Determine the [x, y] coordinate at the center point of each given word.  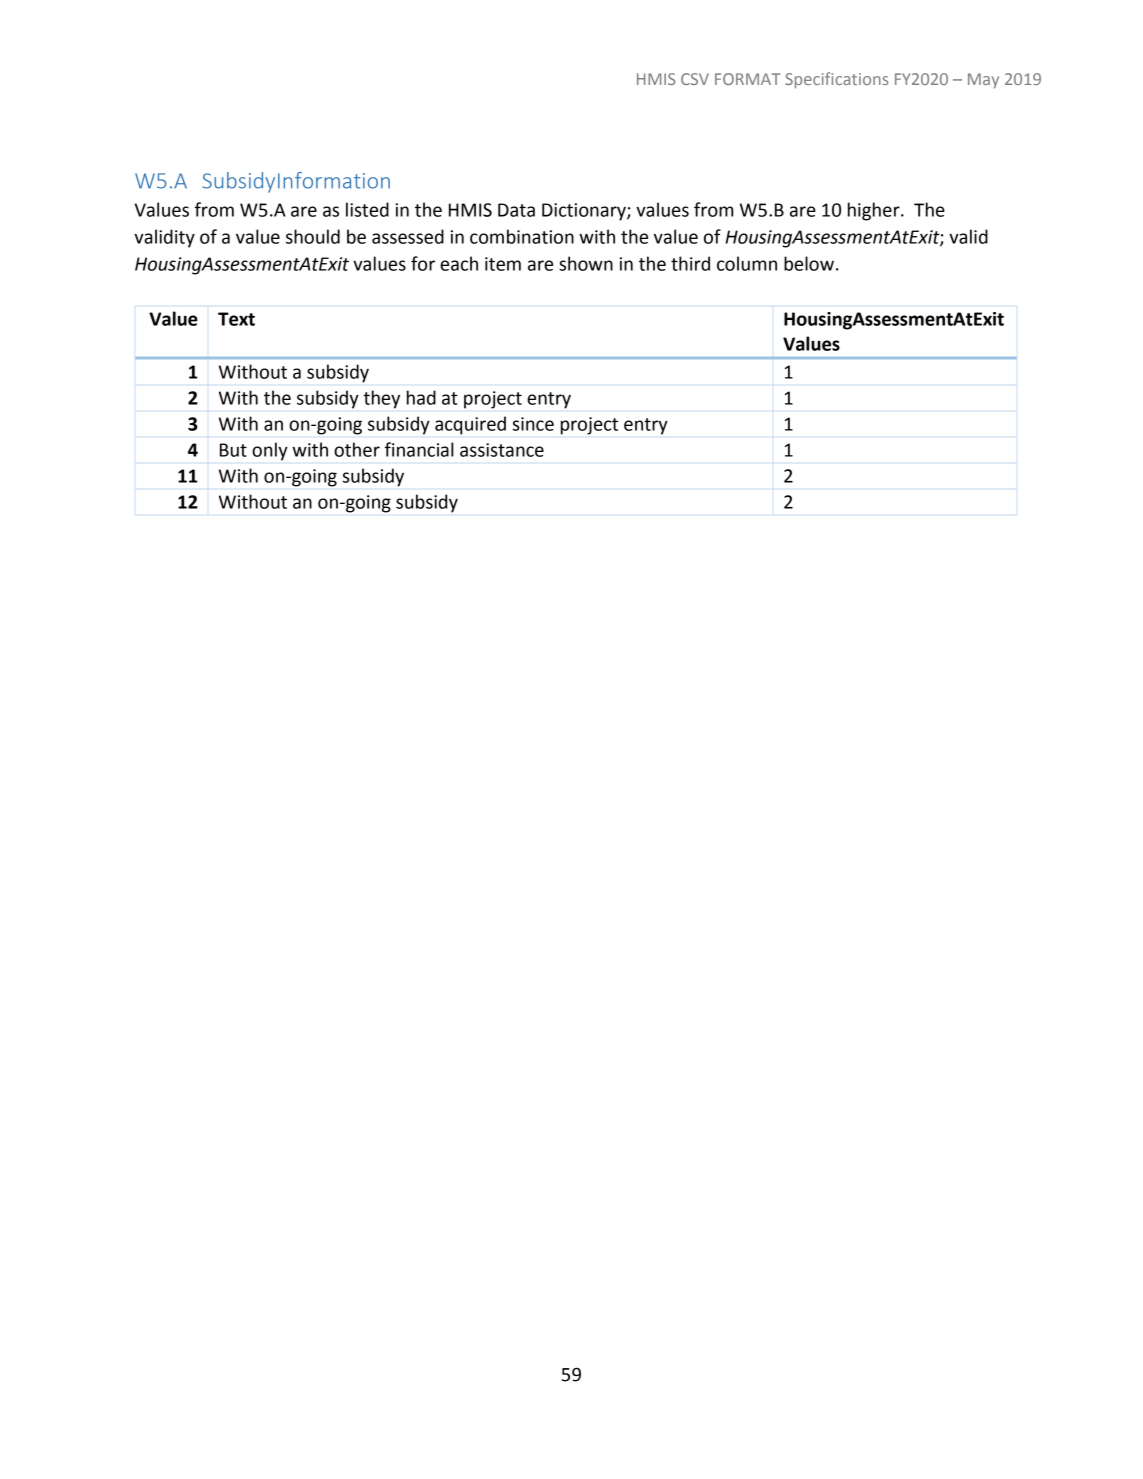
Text [236, 319]
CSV [695, 79]
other [357, 449]
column [747, 263]
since [533, 424]
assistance [502, 450]
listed [367, 209]
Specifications [836, 80]
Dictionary [585, 212]
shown [586, 263]
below [809, 263]
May [983, 81]
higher [875, 211]
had [421, 397]
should [313, 236]
